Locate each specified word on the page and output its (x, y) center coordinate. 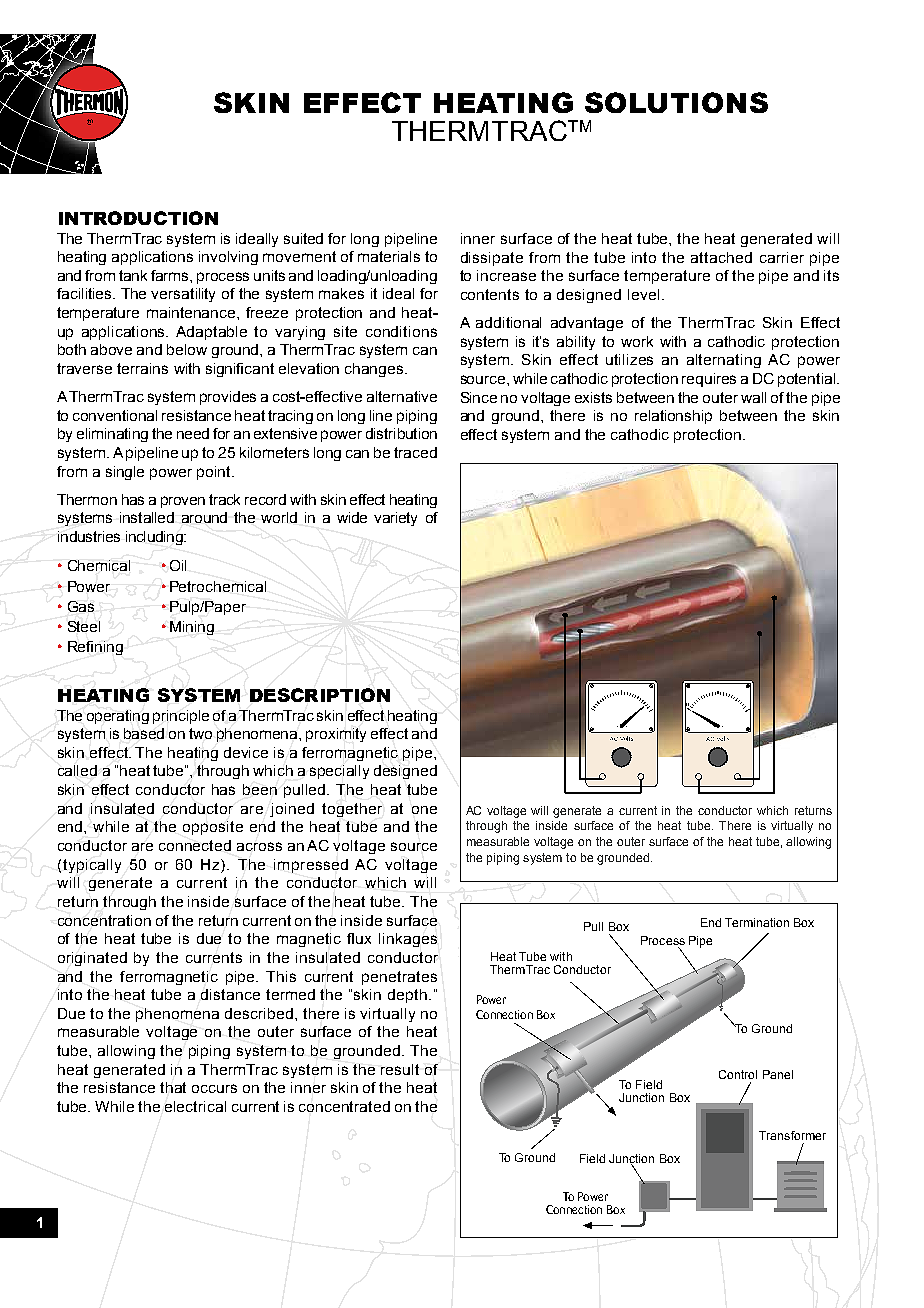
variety (395, 519)
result (400, 1069)
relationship (673, 417)
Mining (192, 628)
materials (389, 256)
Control (738, 1074)
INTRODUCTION (138, 218)
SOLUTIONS (676, 102)
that (173, 1087)
